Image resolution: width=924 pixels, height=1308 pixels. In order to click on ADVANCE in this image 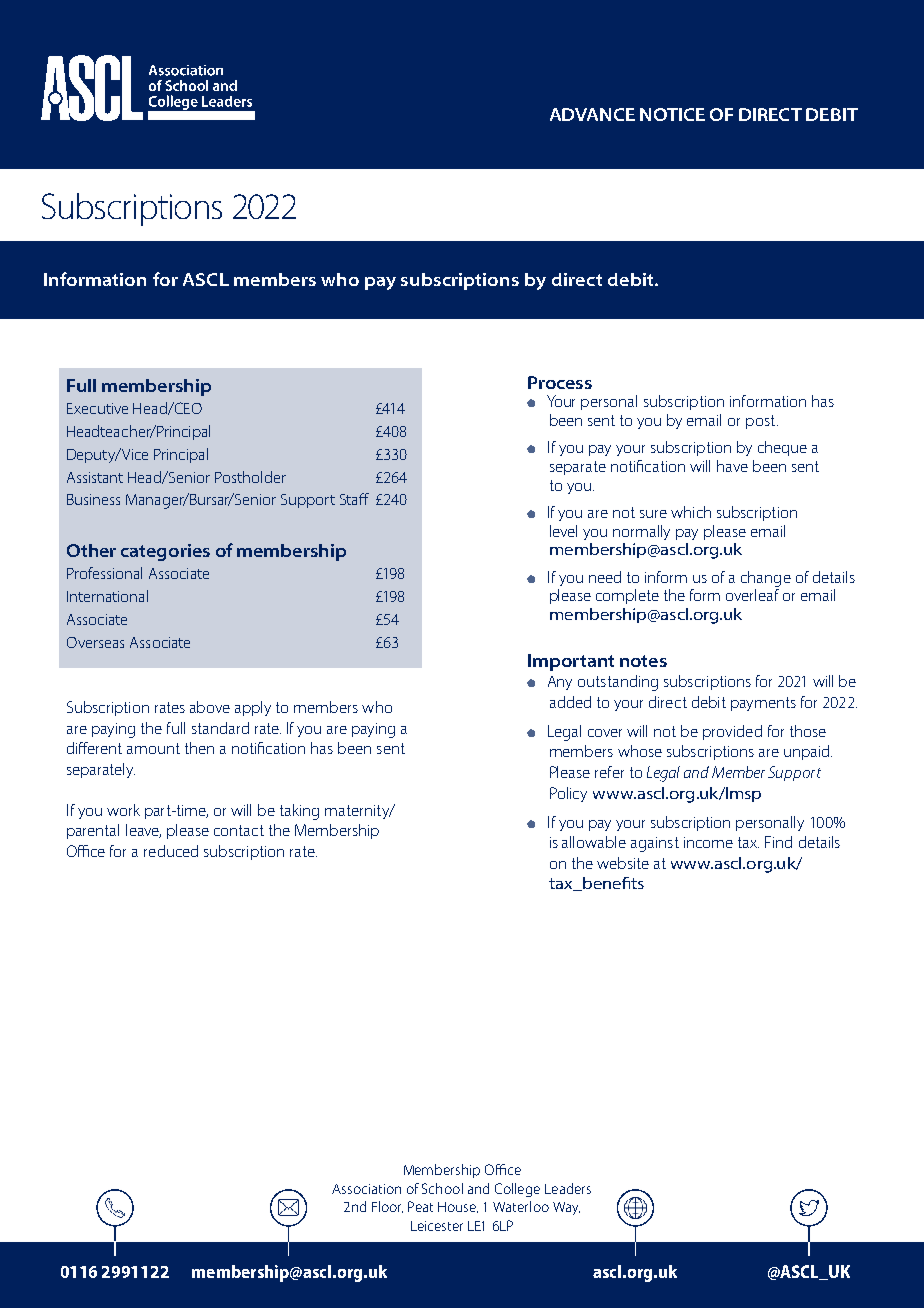, I will do `click(592, 114)`.
